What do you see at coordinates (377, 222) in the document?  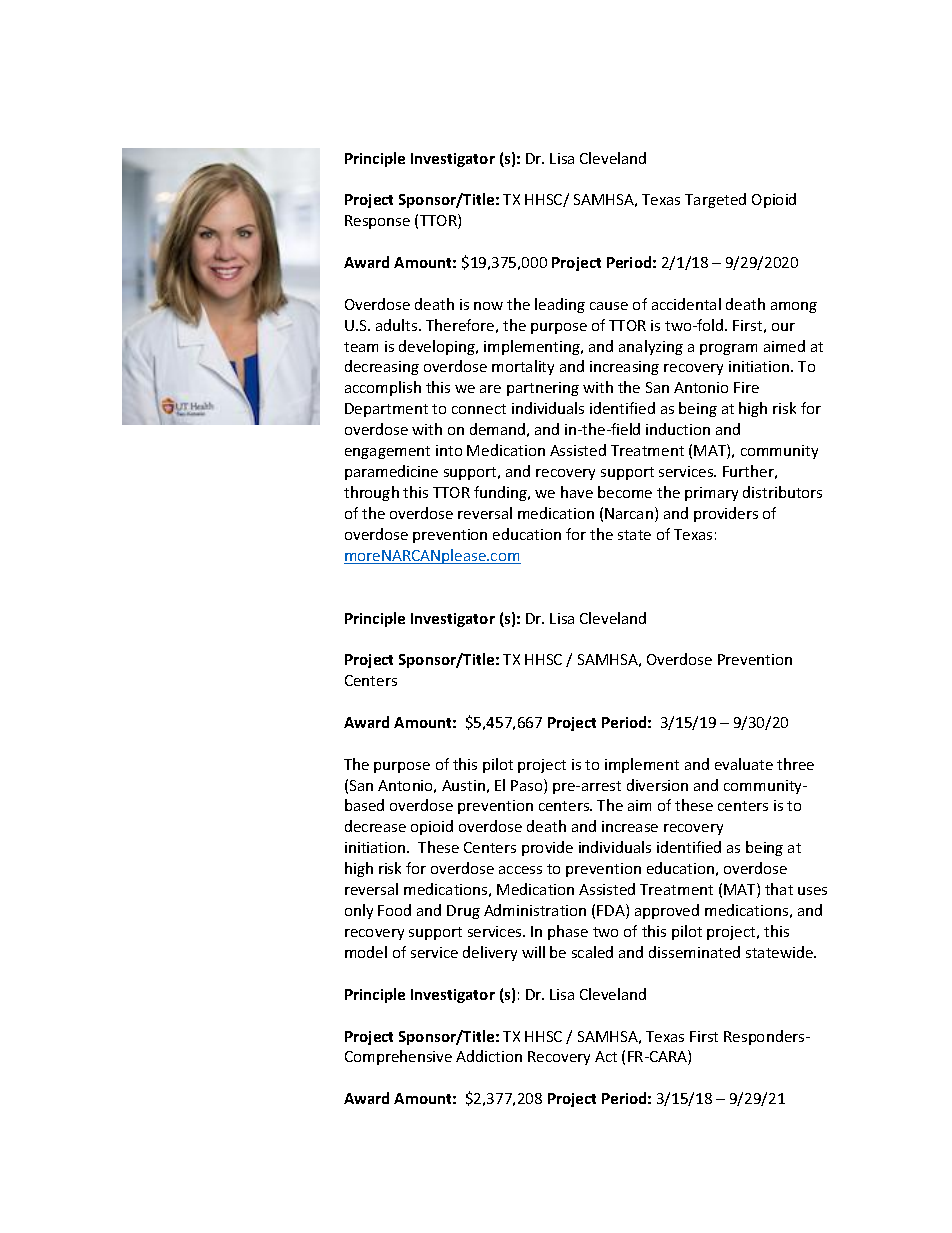 I see `Response` at bounding box center [377, 222].
